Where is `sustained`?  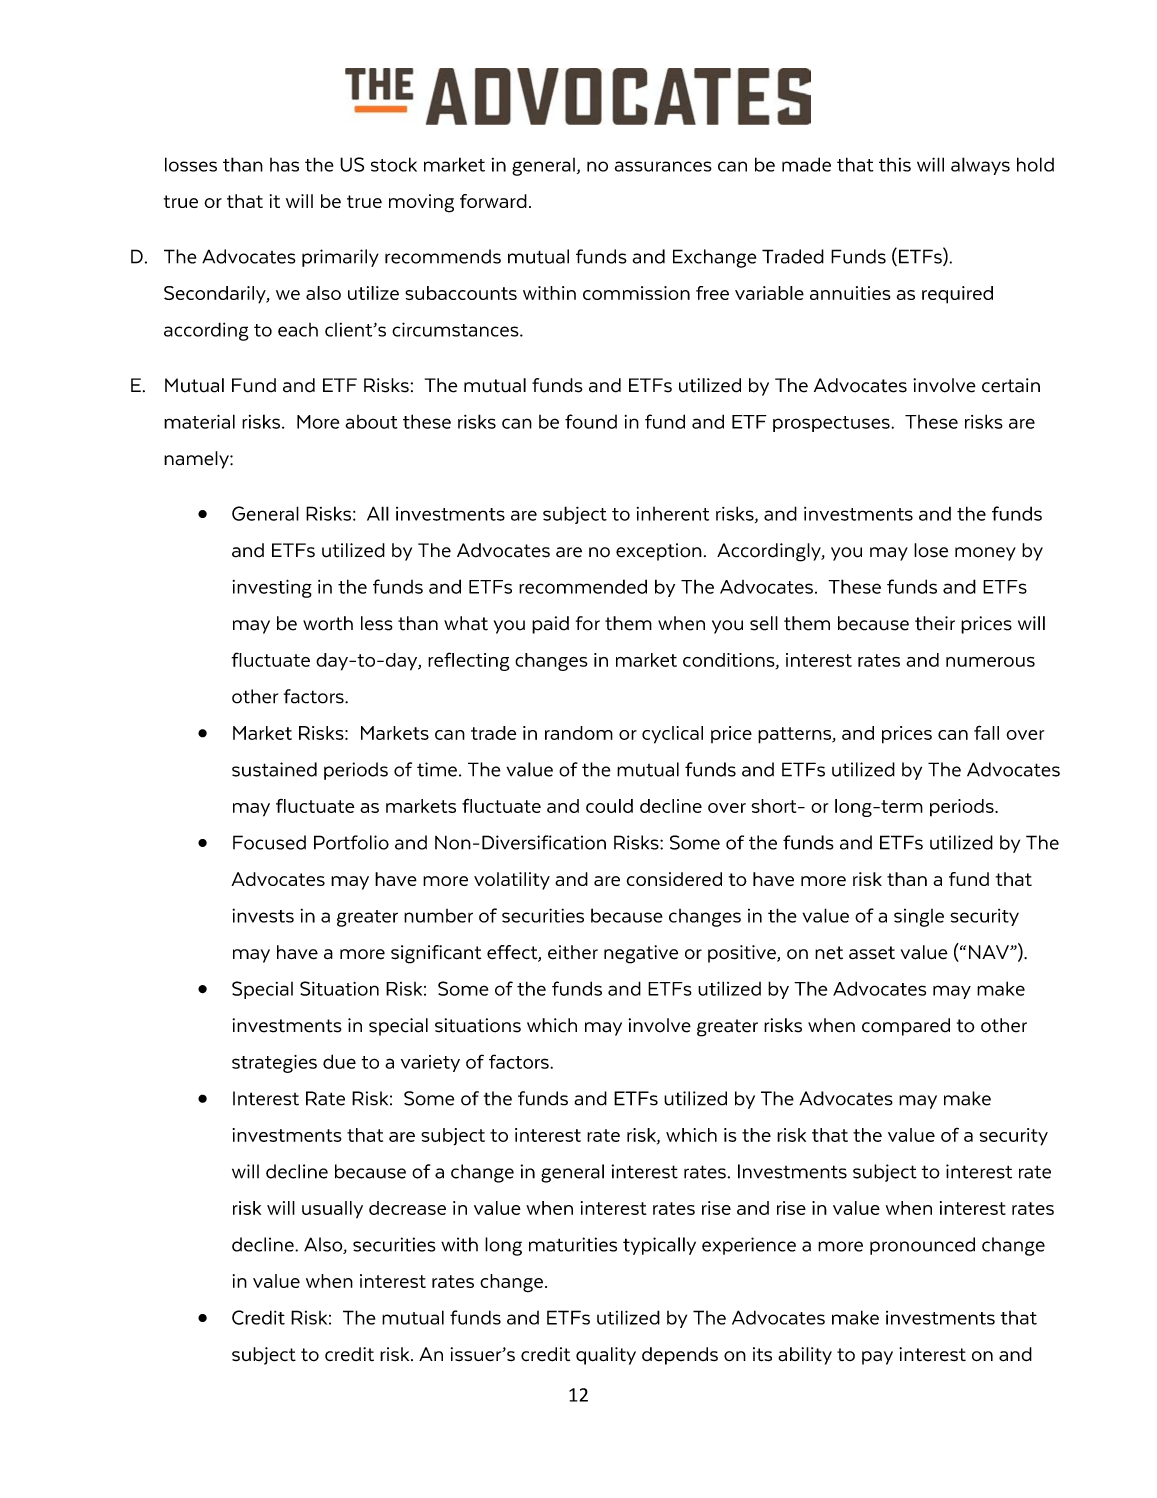
sustained is located at coordinates (274, 769).
